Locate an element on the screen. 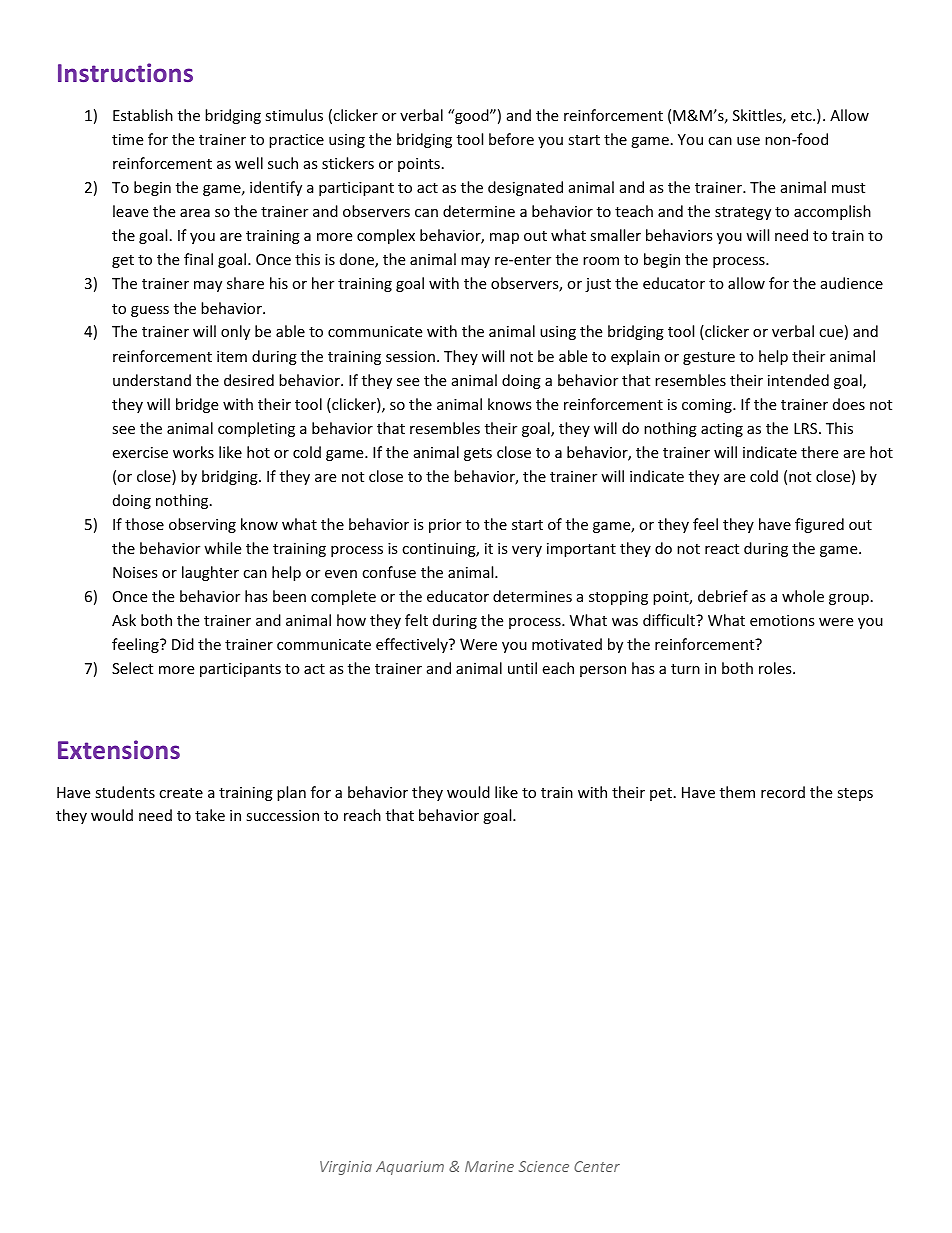 Image resolution: width=952 pixels, height=1233 pixels. felt is located at coordinates (416, 620).
